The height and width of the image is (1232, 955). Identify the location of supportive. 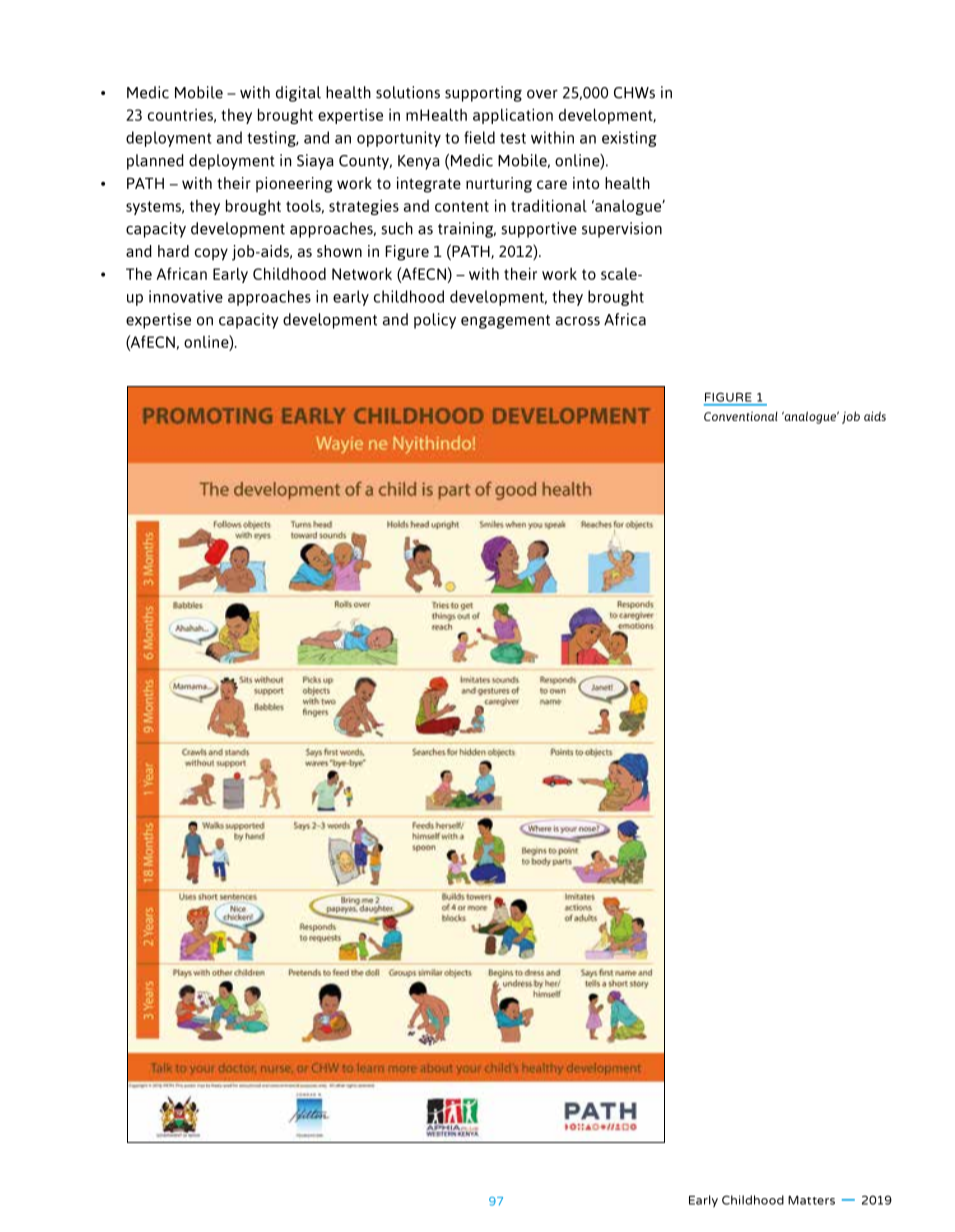
(539, 230).
